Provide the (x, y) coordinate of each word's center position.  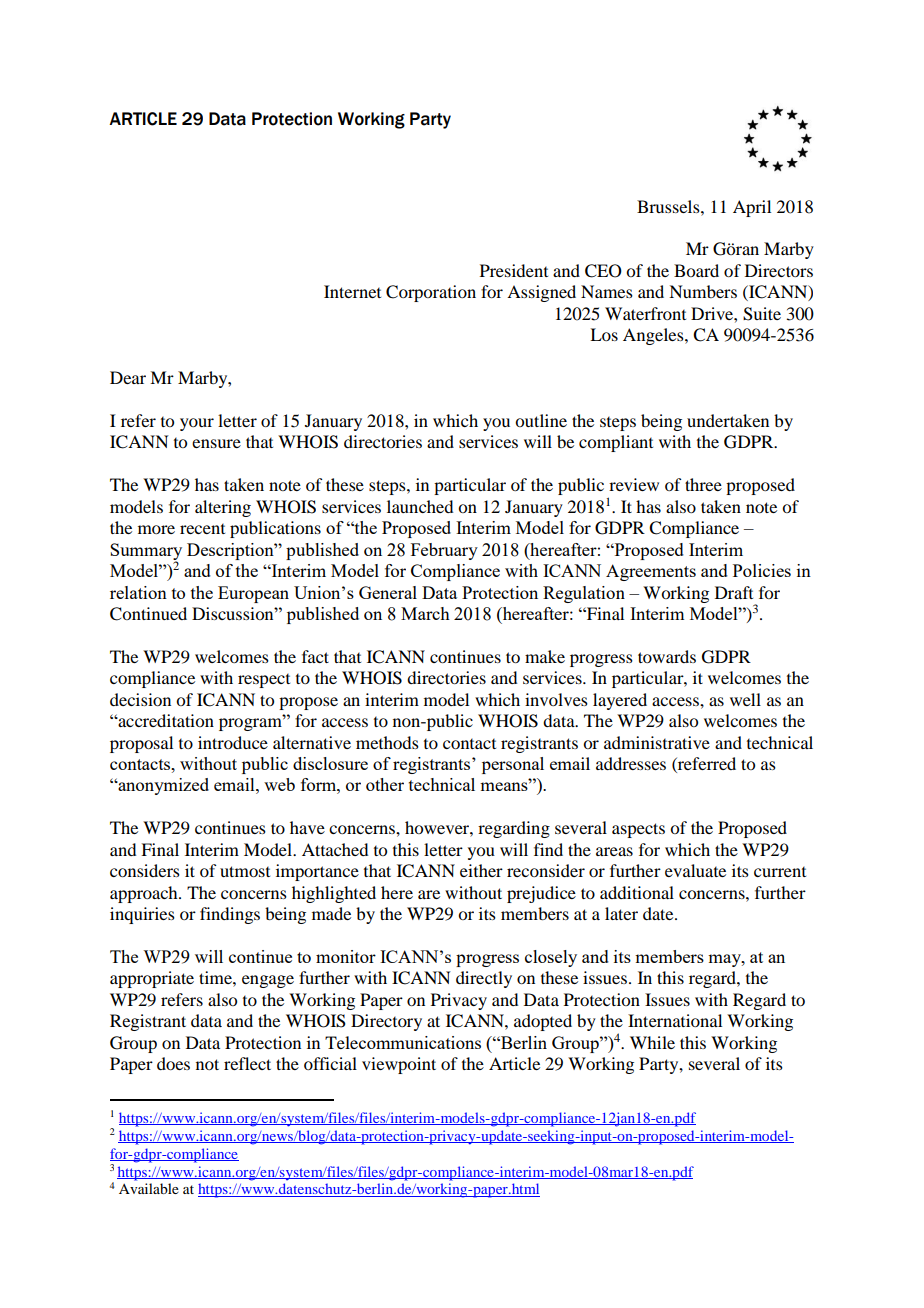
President (514, 270)
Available (149, 1188)
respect (264, 681)
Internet (352, 291)
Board (696, 270)
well (745, 699)
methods (387, 742)
